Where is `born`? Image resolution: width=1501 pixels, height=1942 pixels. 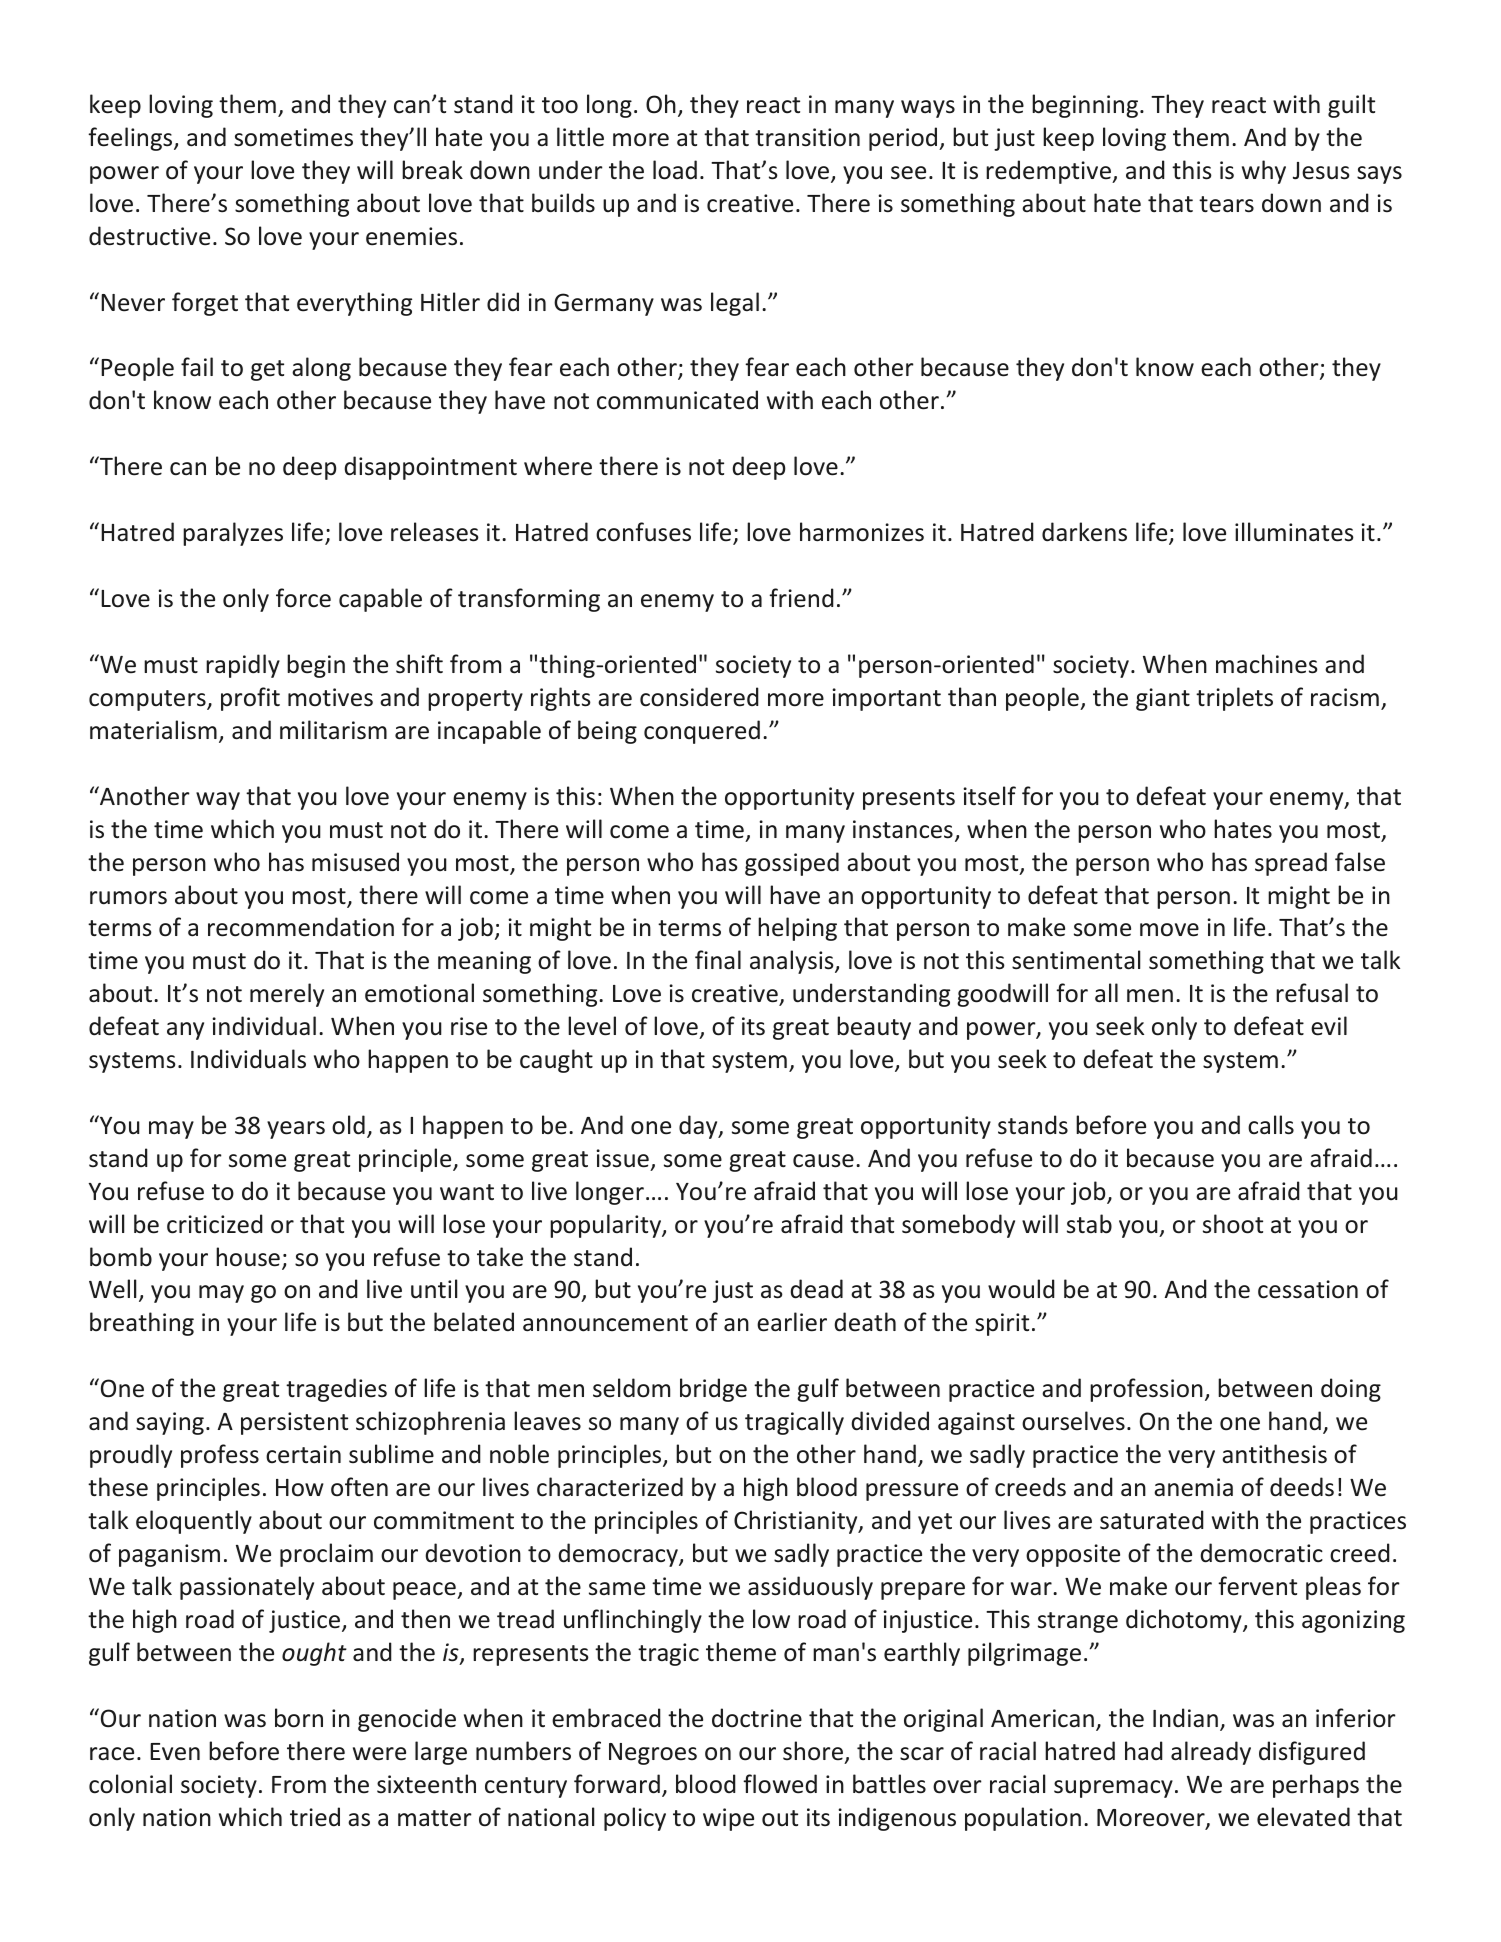 born is located at coordinates (299, 1718).
